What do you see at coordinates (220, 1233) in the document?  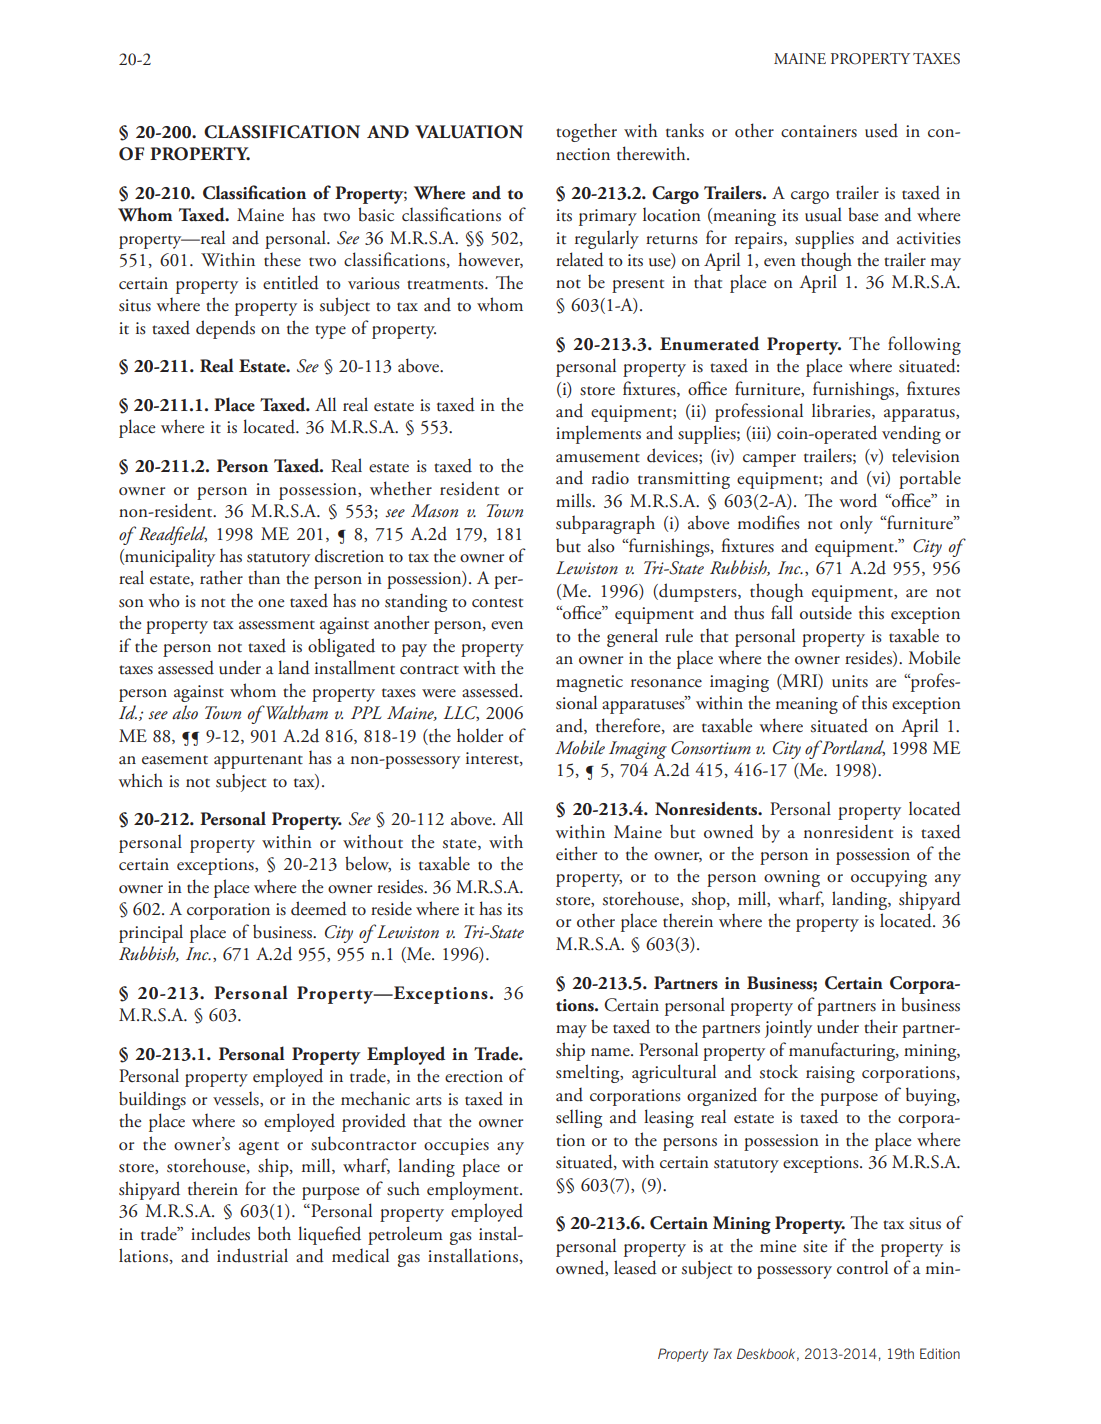 I see `includes` at bounding box center [220, 1233].
